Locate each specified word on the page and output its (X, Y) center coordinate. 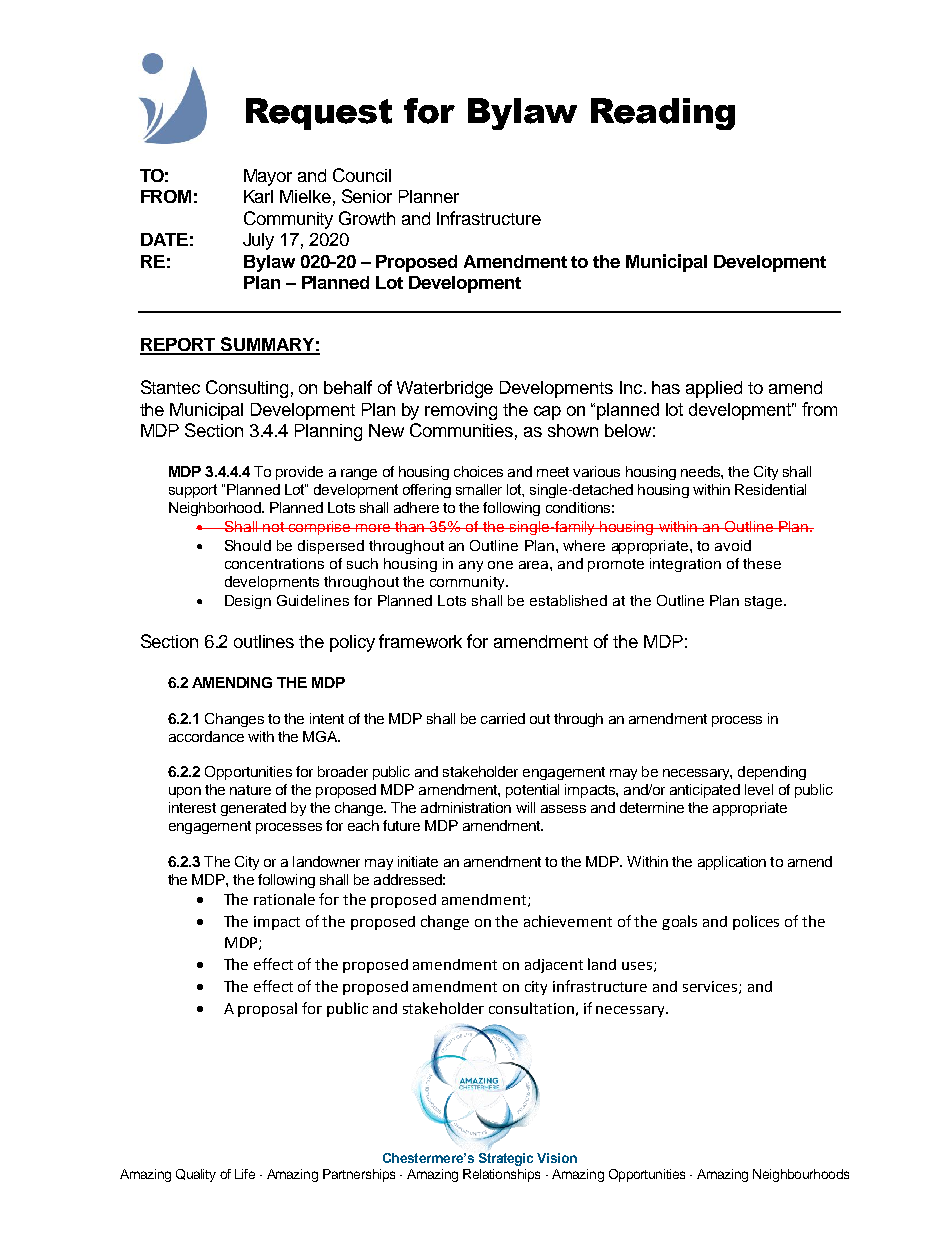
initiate (418, 861)
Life (245, 1174)
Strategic (506, 1159)
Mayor (268, 177)
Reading (663, 114)
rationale (284, 899)
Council (362, 175)
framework (420, 641)
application (732, 863)
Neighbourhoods (801, 1175)
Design (248, 602)
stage (765, 602)
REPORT (179, 346)
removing (461, 411)
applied (714, 389)
